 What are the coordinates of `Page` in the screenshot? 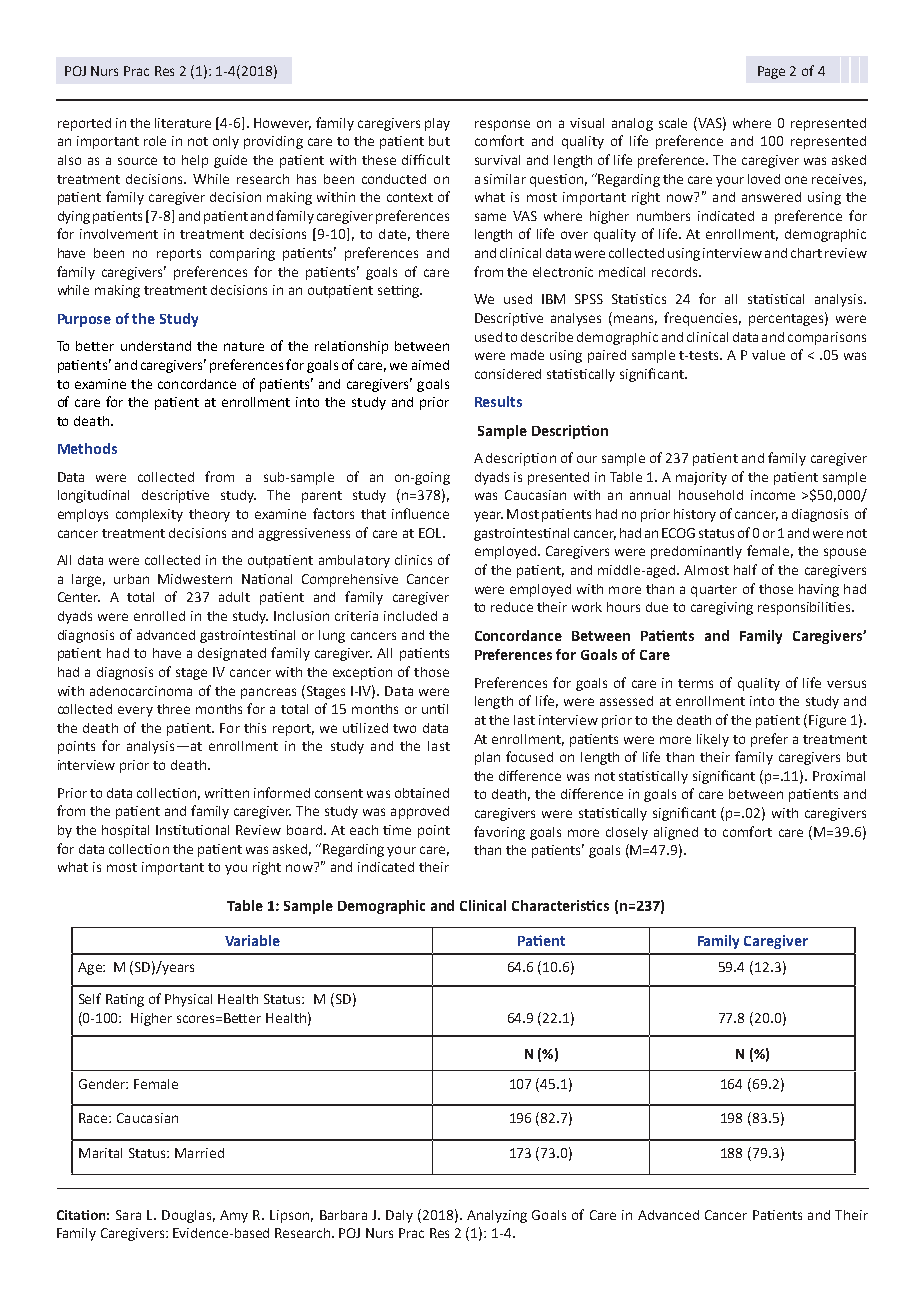 It's located at (771, 72).
